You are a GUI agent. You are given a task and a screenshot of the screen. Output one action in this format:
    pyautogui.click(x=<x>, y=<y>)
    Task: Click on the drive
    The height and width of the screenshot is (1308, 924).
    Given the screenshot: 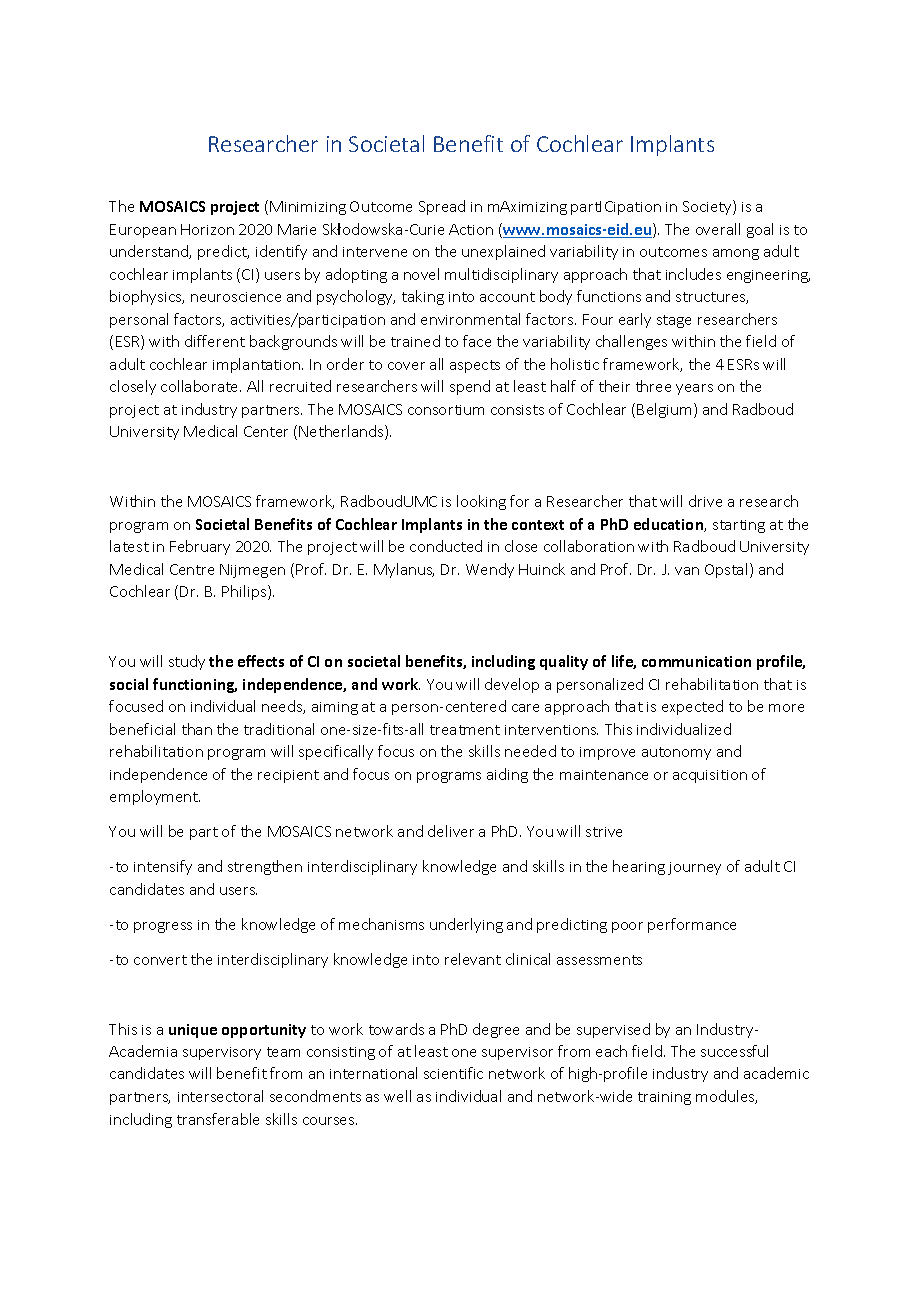 What is the action you would take?
    pyautogui.click(x=705, y=501)
